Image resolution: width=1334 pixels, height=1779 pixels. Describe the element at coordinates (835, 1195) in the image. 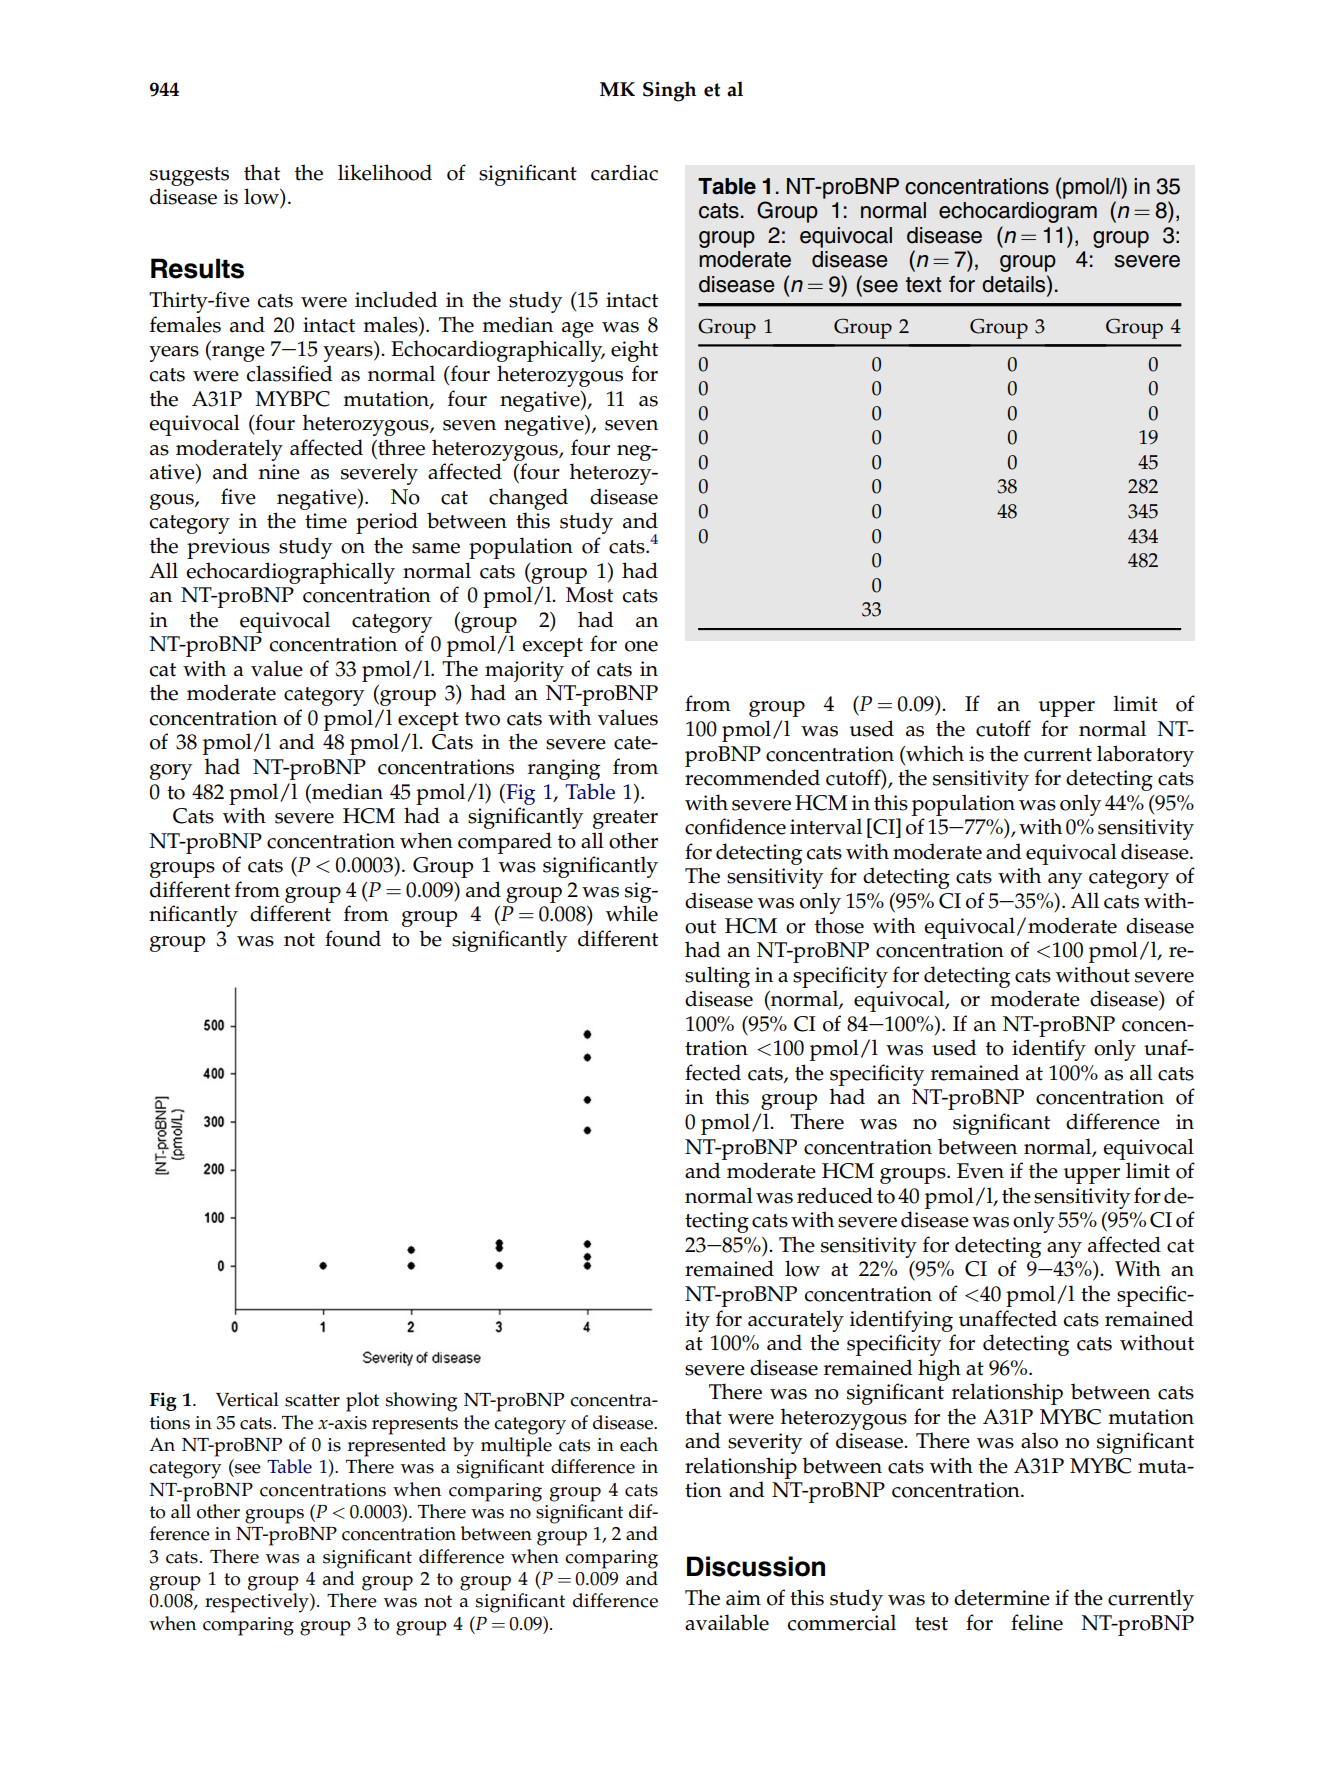

I see `reduced` at that location.
